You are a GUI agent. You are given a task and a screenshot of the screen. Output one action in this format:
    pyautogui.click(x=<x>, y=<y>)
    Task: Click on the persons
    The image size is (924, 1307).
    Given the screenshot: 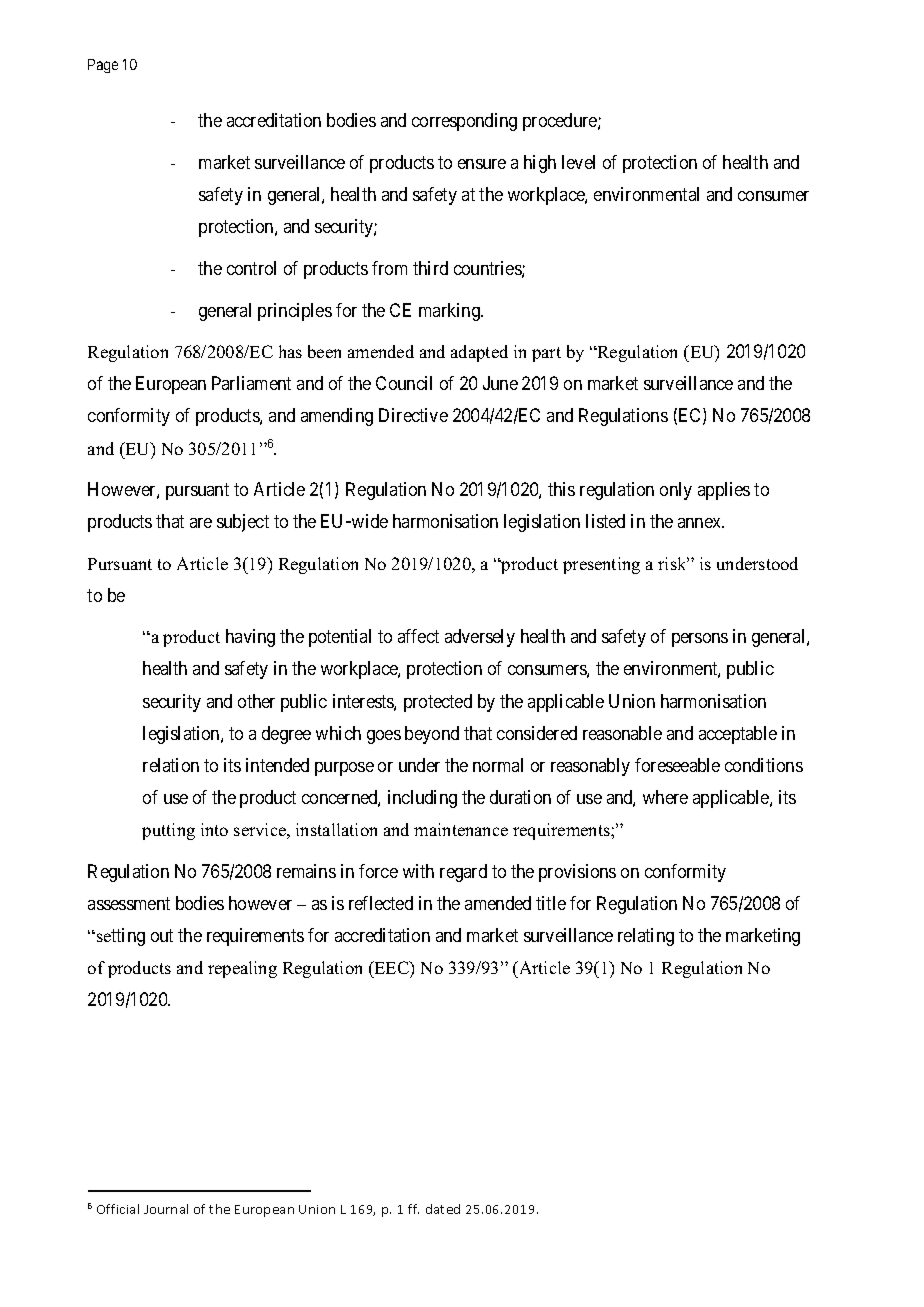 What is the action you would take?
    pyautogui.click(x=700, y=640)
